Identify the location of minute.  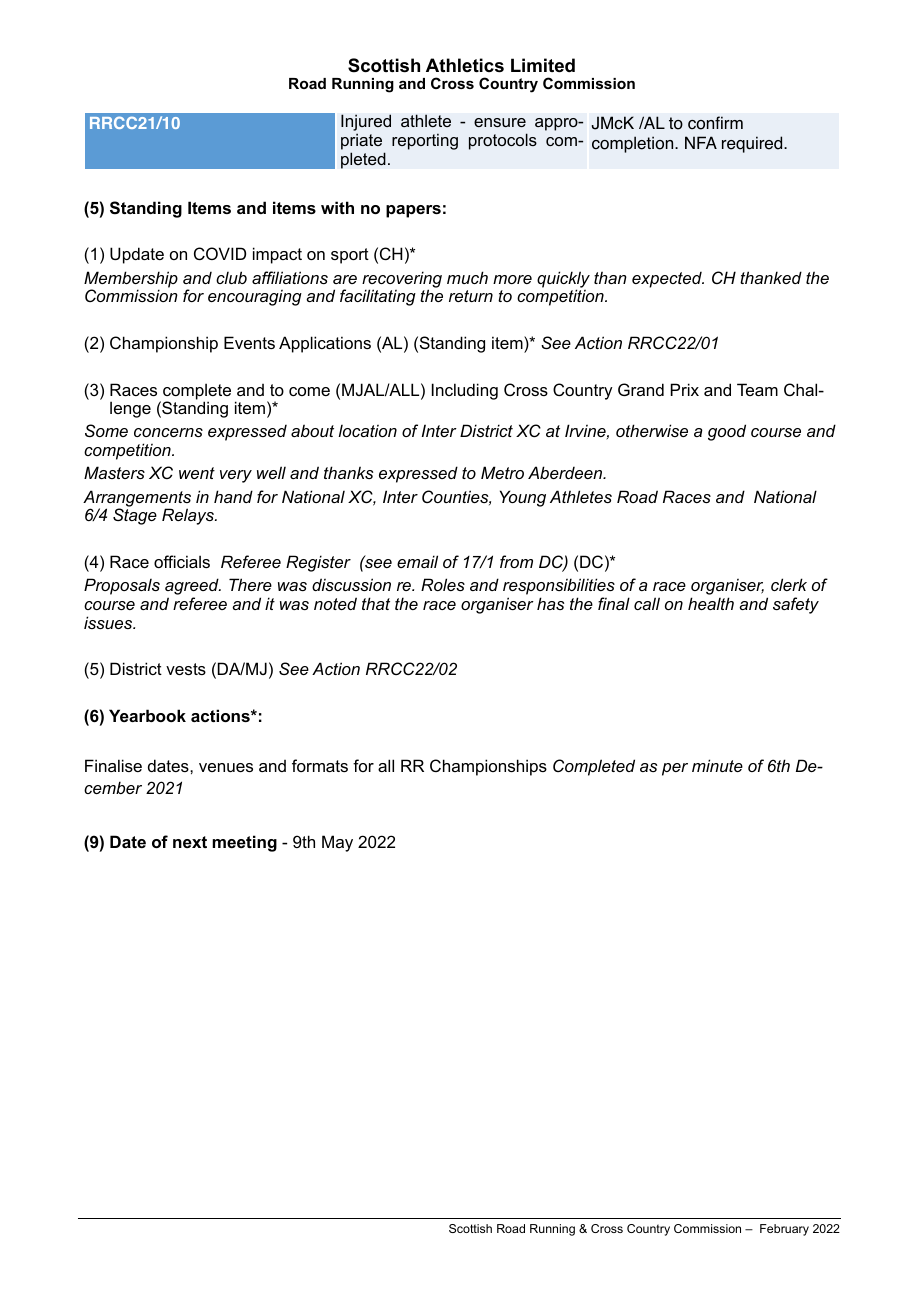
(717, 765).
